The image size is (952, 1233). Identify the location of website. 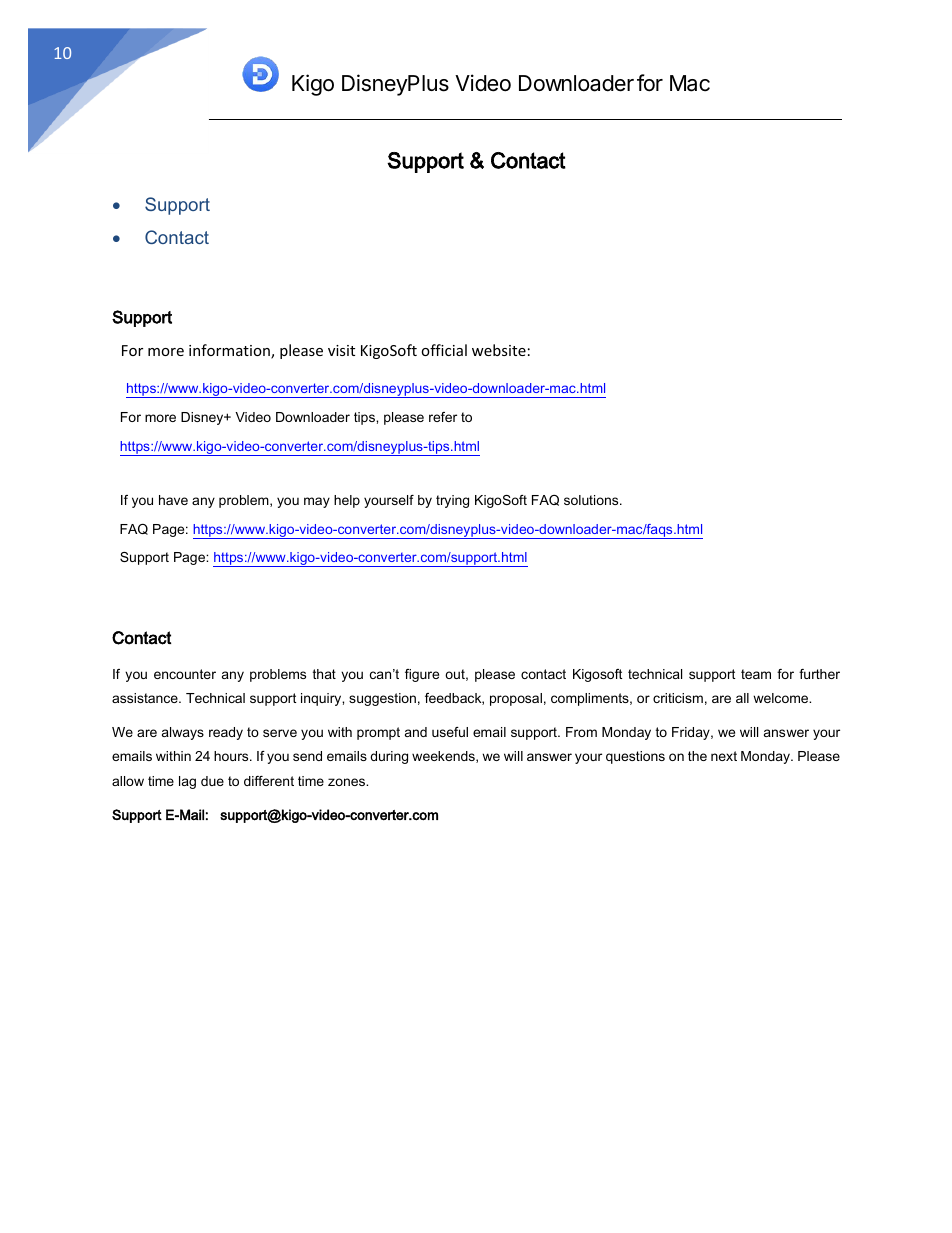
(499, 350).
